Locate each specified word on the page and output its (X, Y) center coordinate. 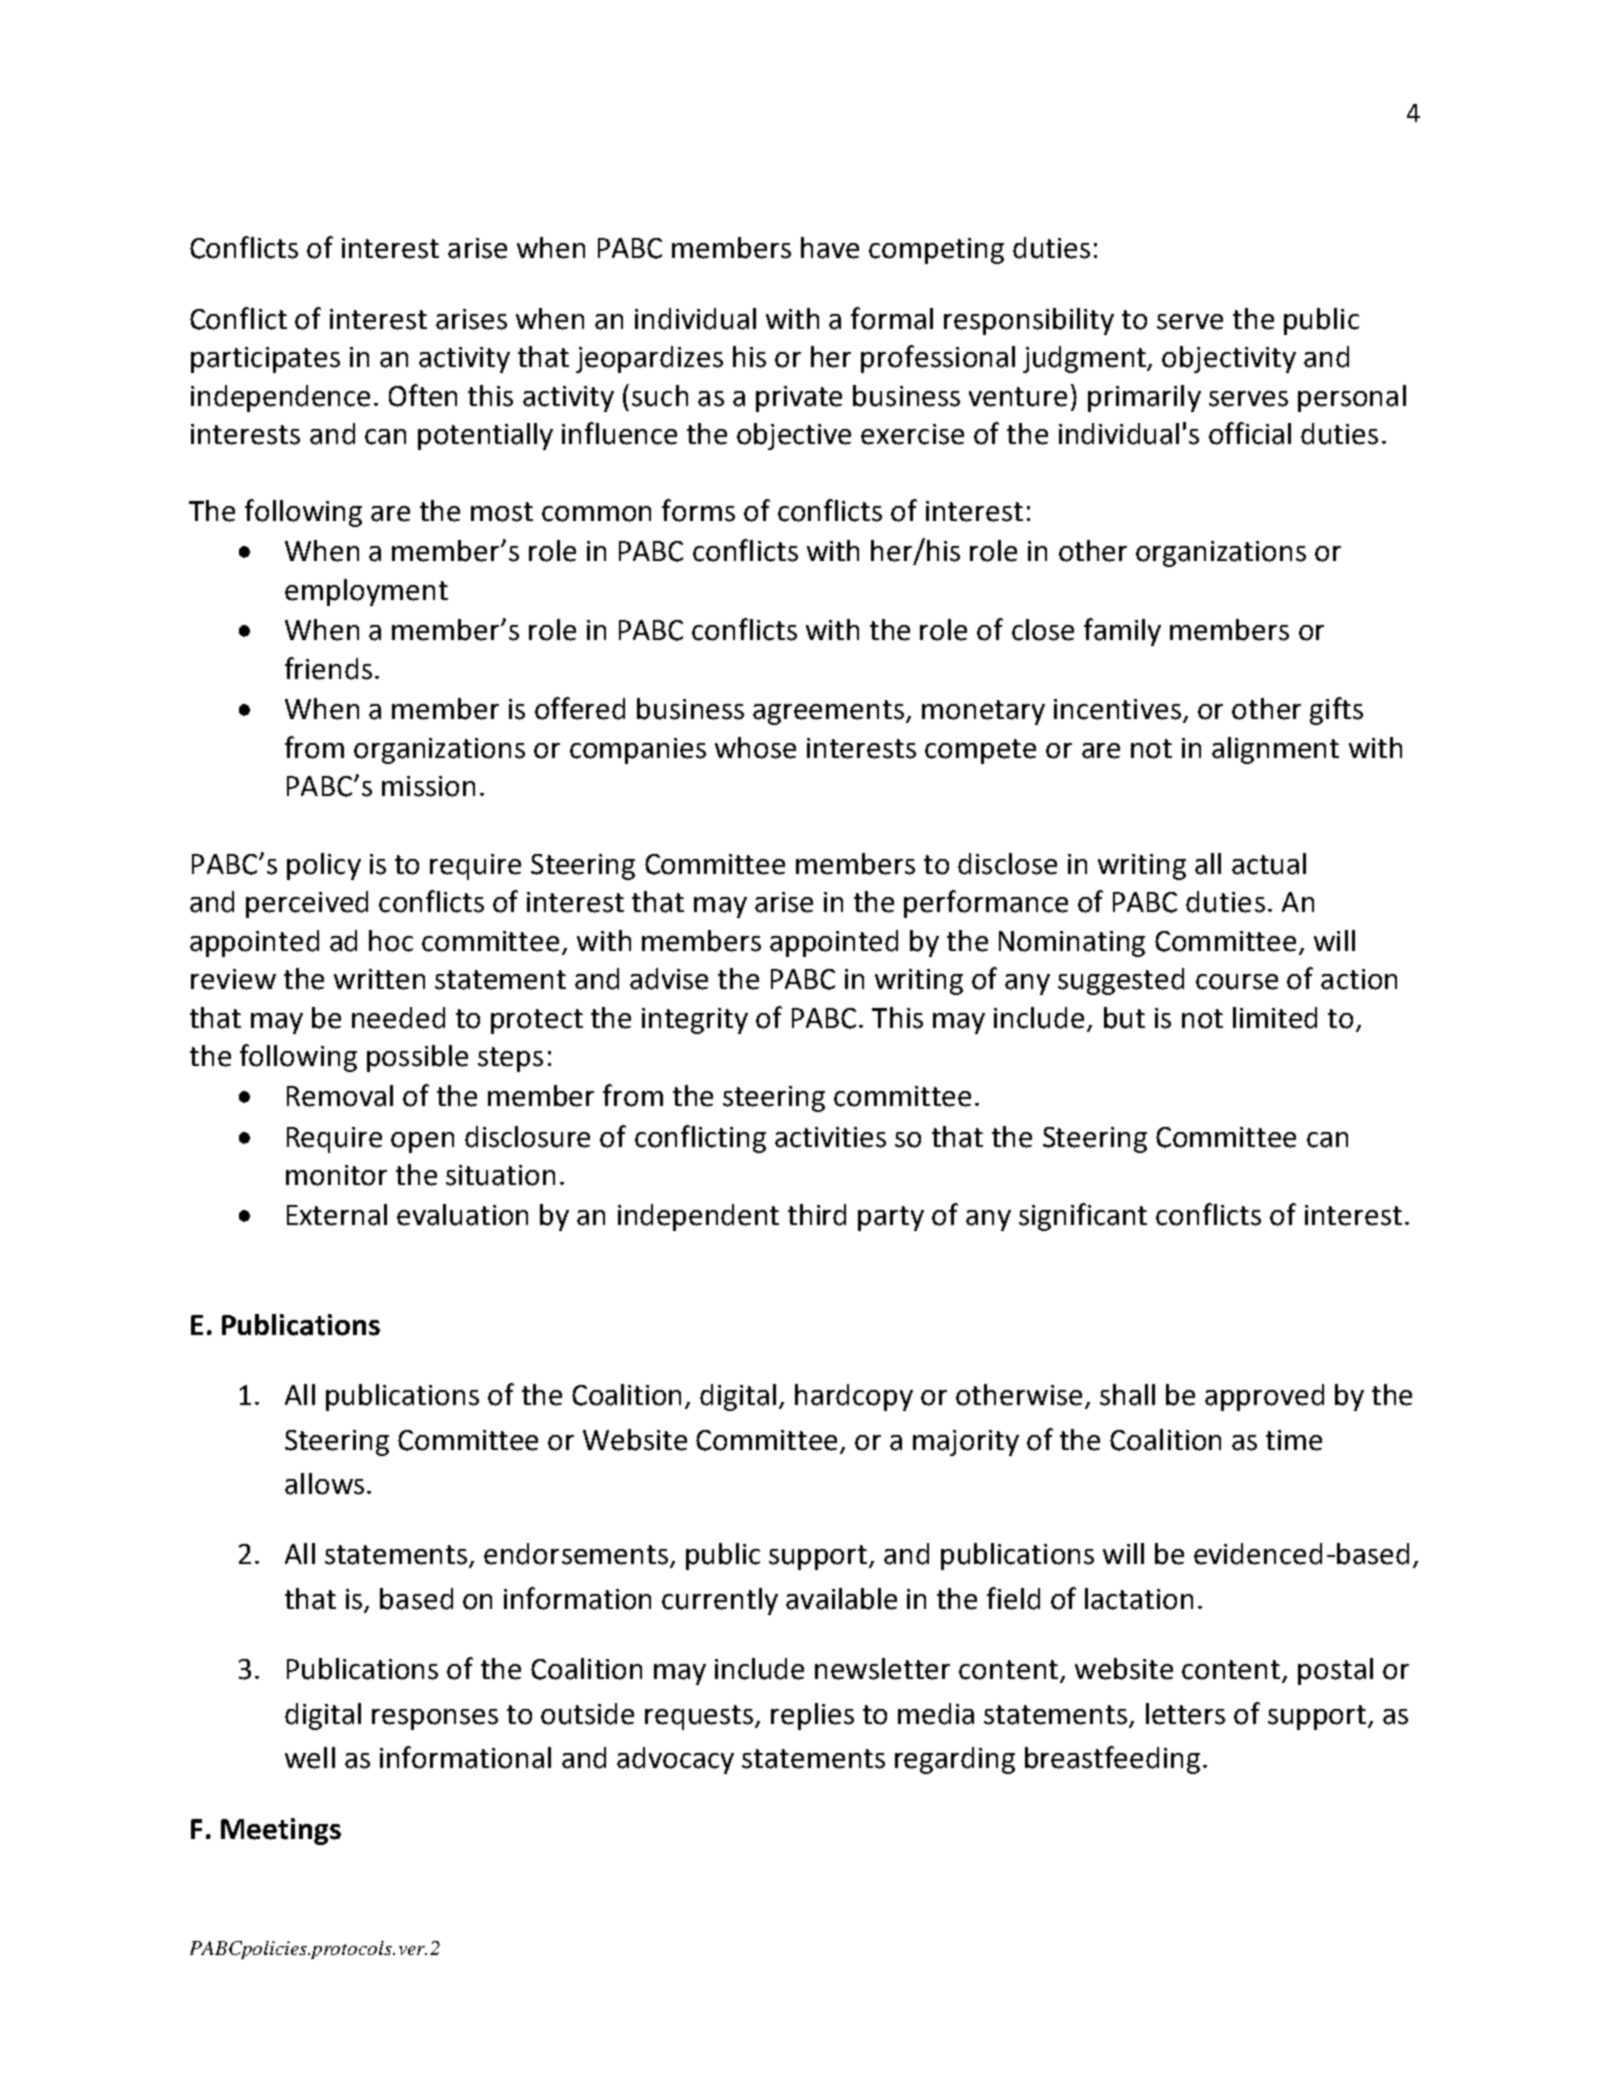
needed (398, 1018)
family (1122, 632)
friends (328, 668)
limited (1275, 1018)
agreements (830, 712)
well (310, 1758)
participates (265, 360)
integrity (695, 1021)
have (830, 248)
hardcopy (854, 1397)
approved (1264, 1397)
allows (324, 1484)
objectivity (1229, 359)
